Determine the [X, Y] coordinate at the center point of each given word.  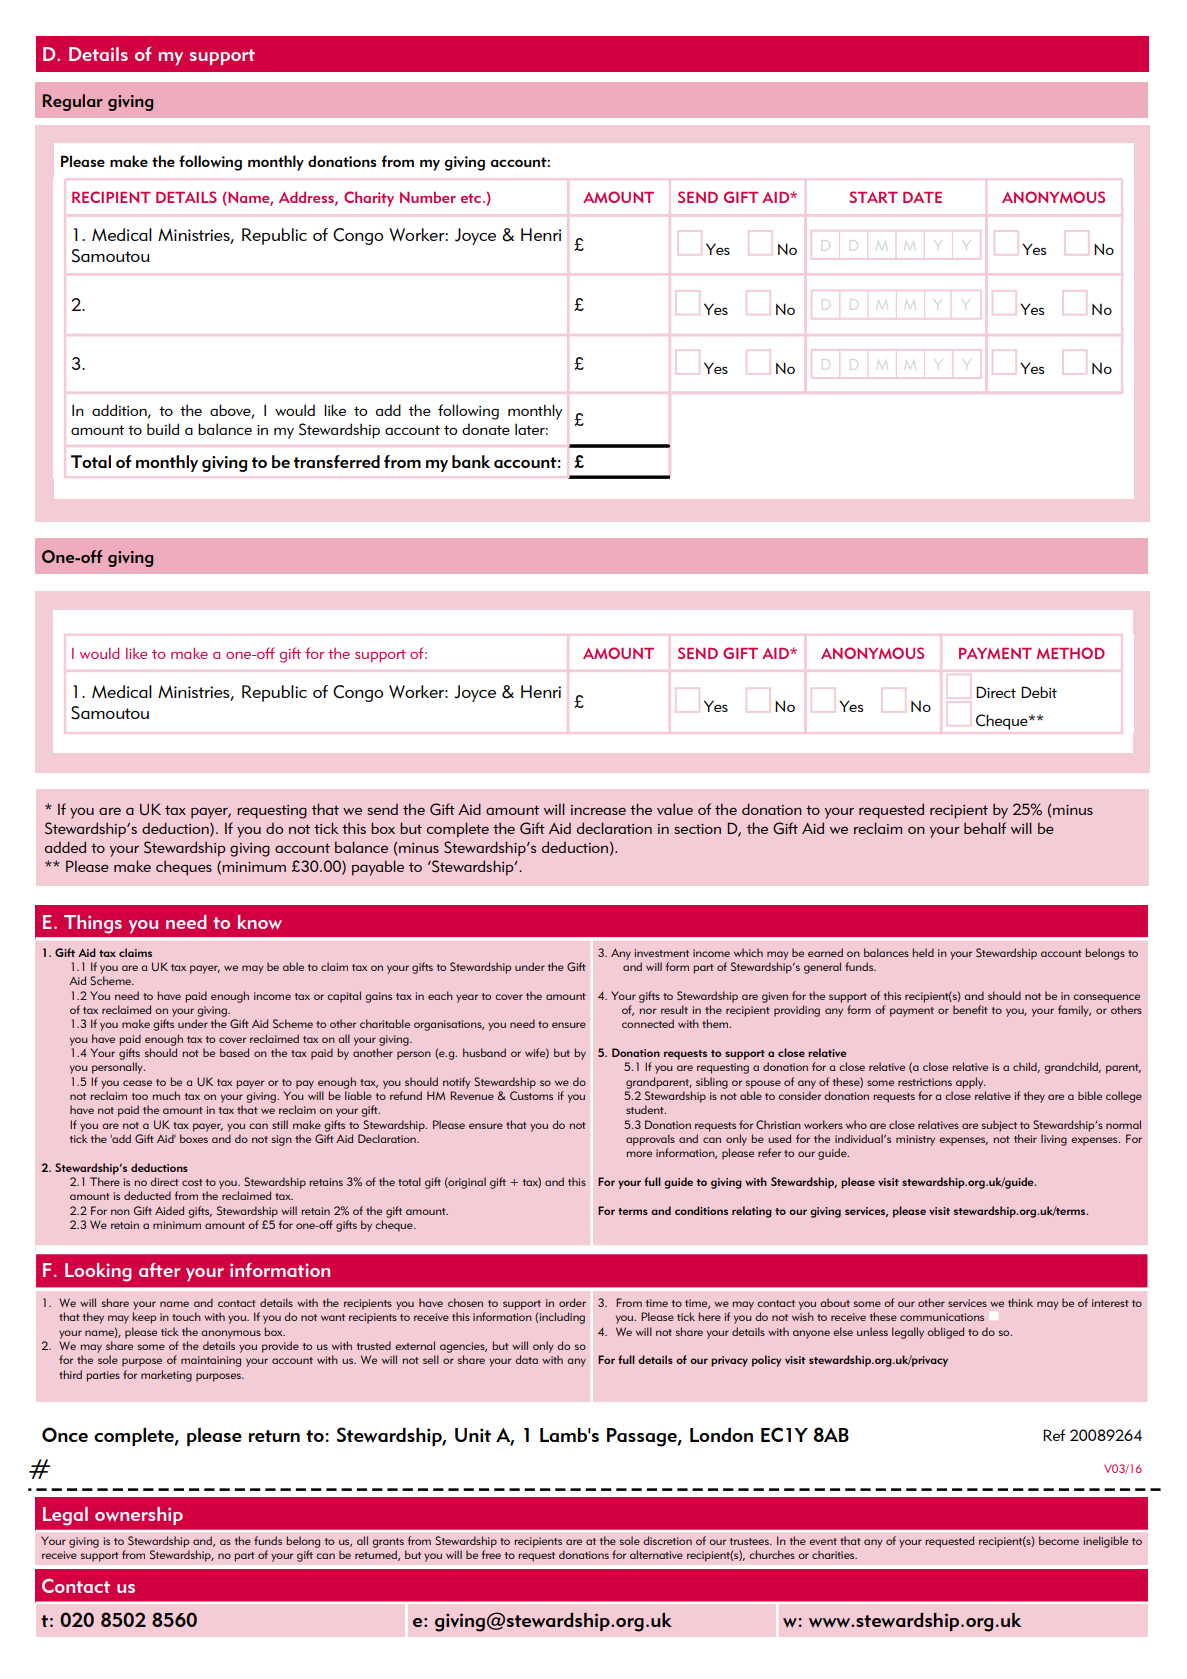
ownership [139, 1516]
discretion [667, 1540]
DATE [922, 197]
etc [472, 198]
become [1059, 1540]
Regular [73, 102]
